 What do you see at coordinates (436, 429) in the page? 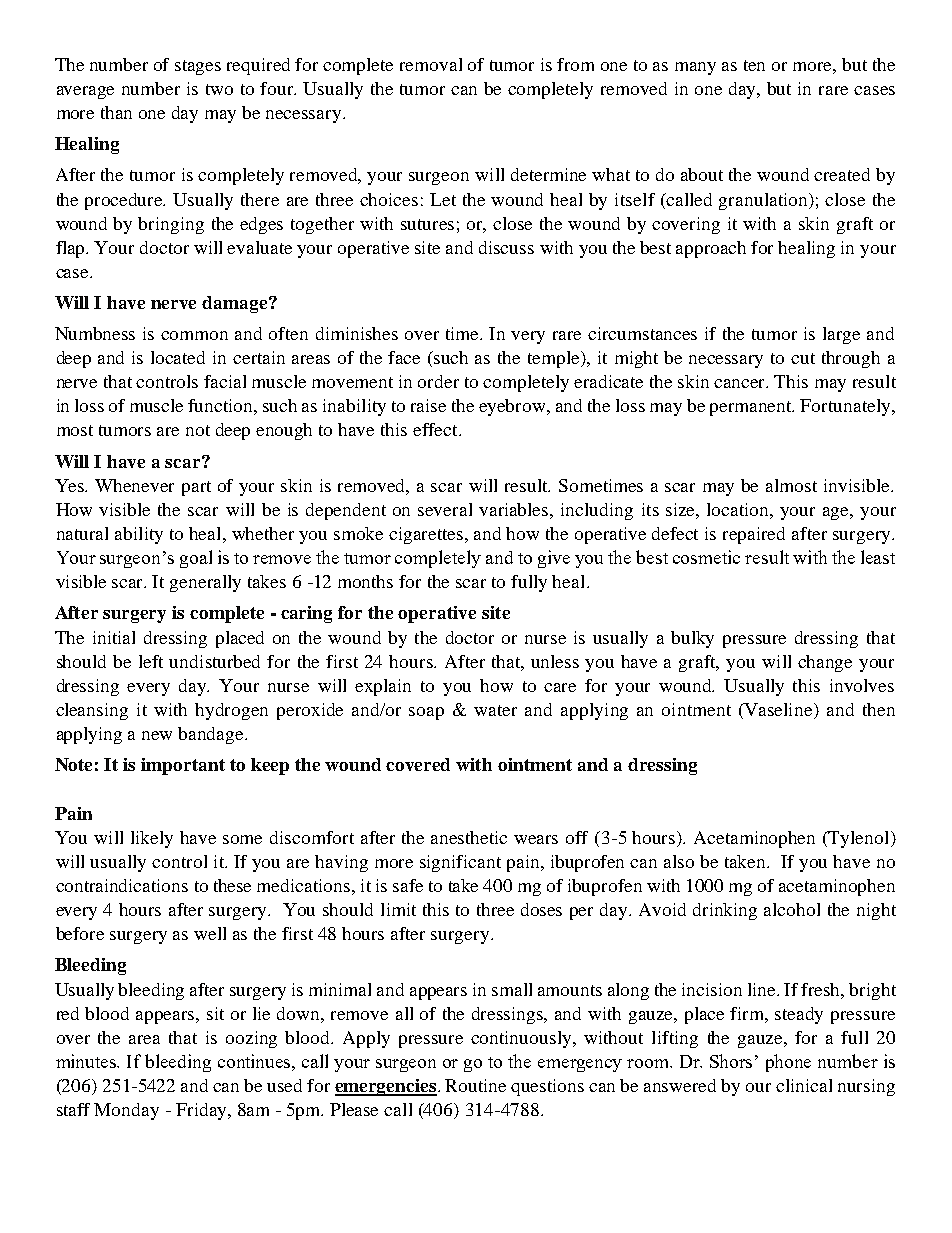
I see `effect` at bounding box center [436, 429].
